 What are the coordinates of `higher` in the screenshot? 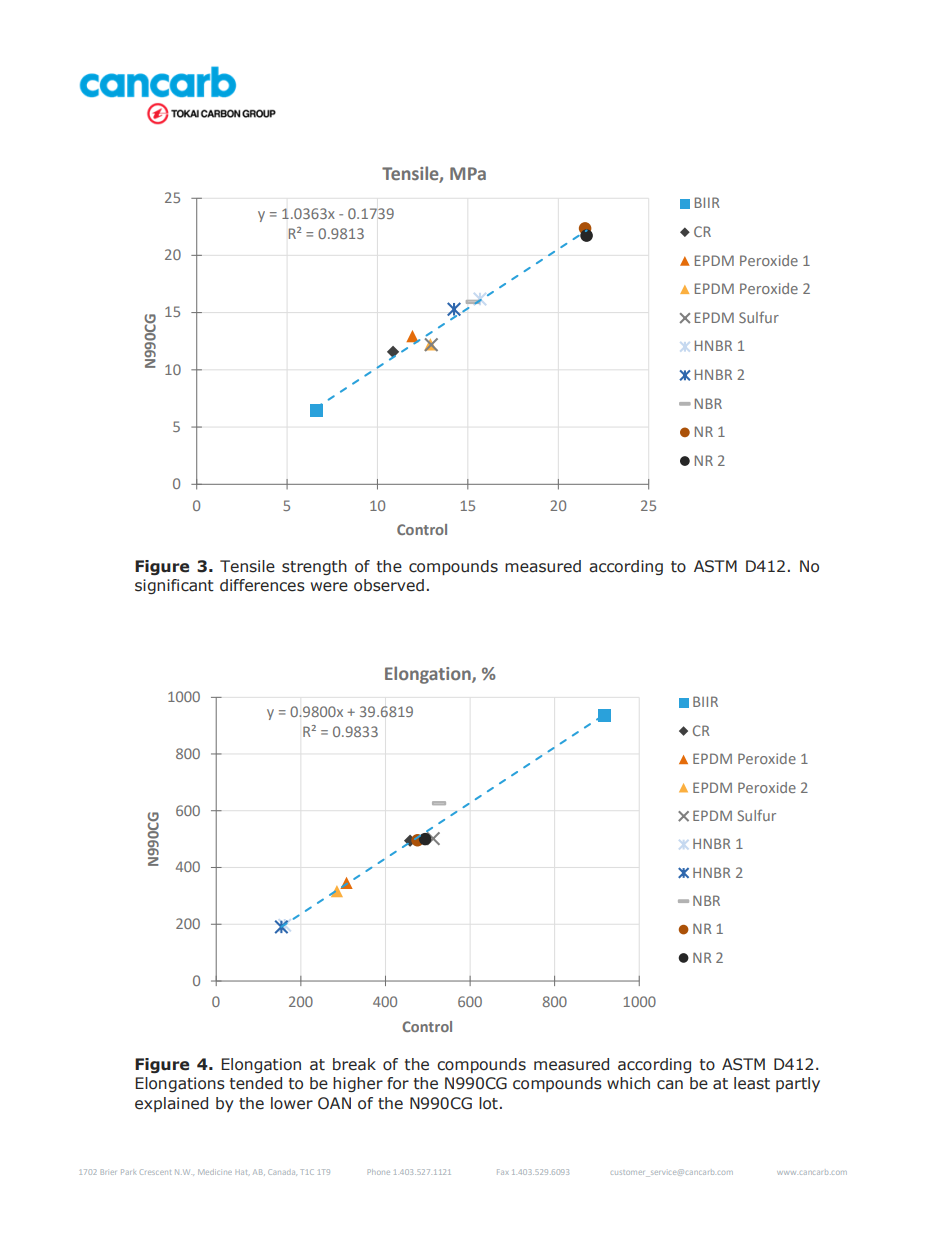 It's located at (358, 1084).
